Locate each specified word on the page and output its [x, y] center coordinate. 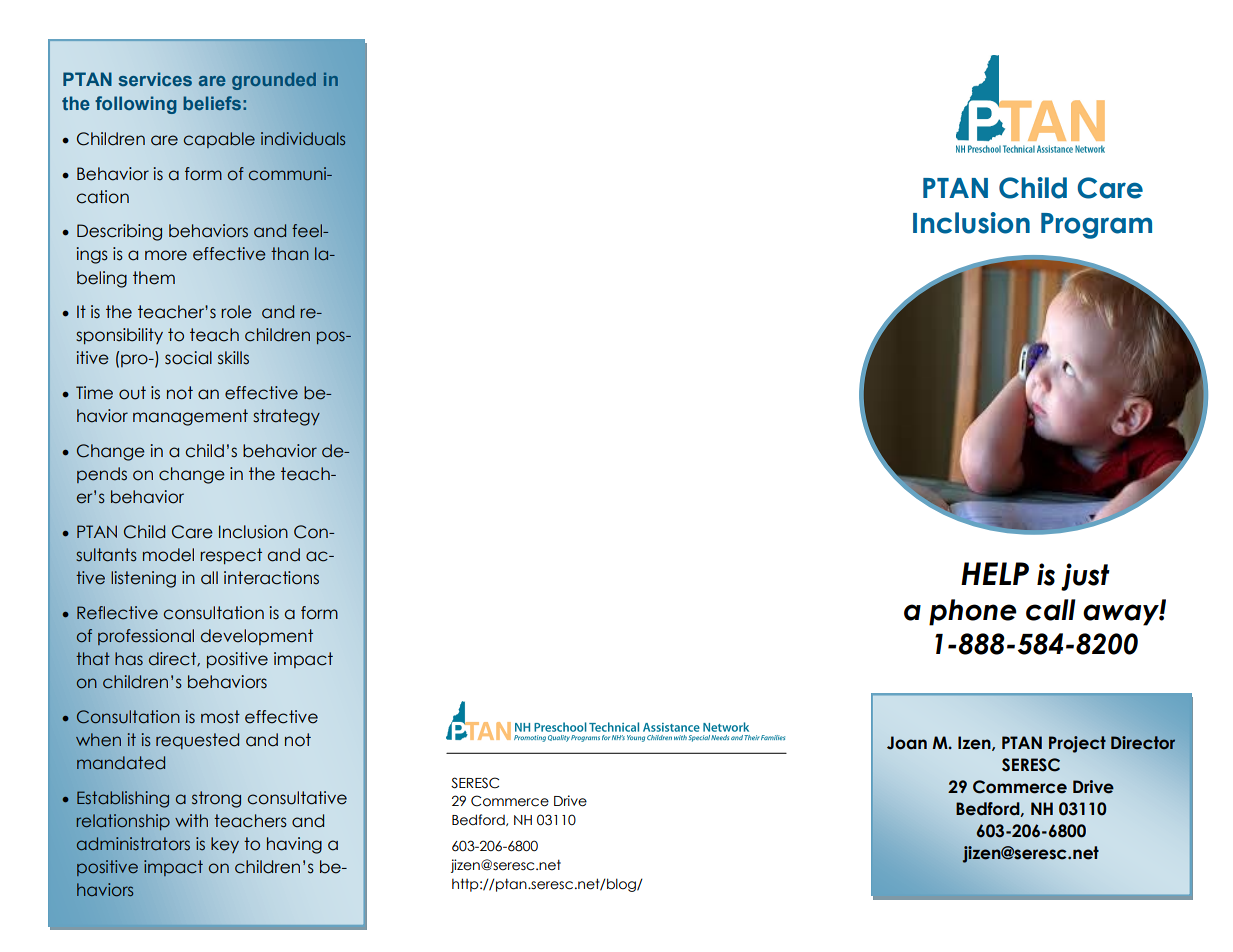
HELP [995, 573]
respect [231, 556]
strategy [286, 417]
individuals [303, 139]
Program [1096, 226]
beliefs [212, 103]
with [191, 820]
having [294, 845]
